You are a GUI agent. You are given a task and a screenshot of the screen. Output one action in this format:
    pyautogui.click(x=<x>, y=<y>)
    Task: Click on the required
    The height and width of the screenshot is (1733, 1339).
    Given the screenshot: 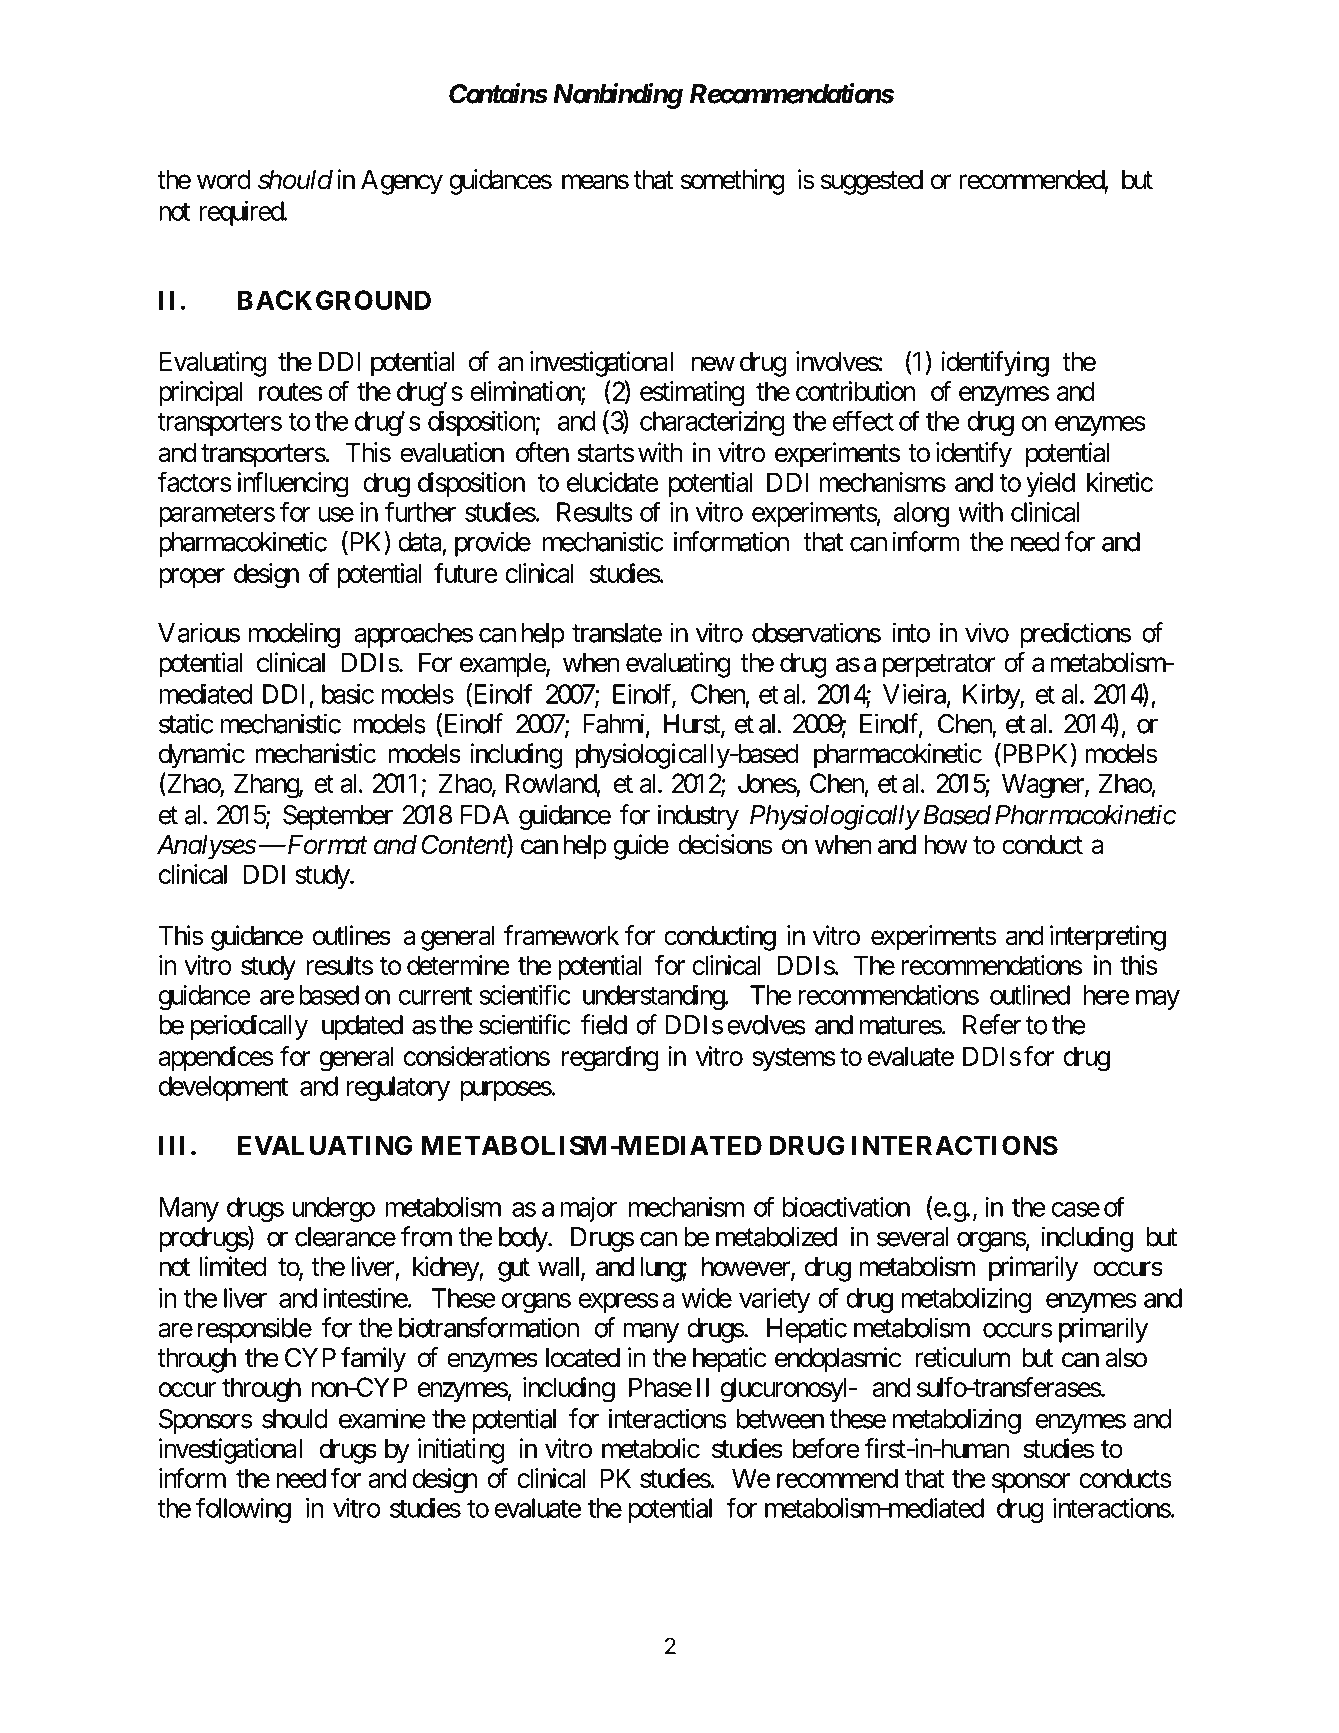 What is the action you would take?
    pyautogui.click(x=242, y=213)
